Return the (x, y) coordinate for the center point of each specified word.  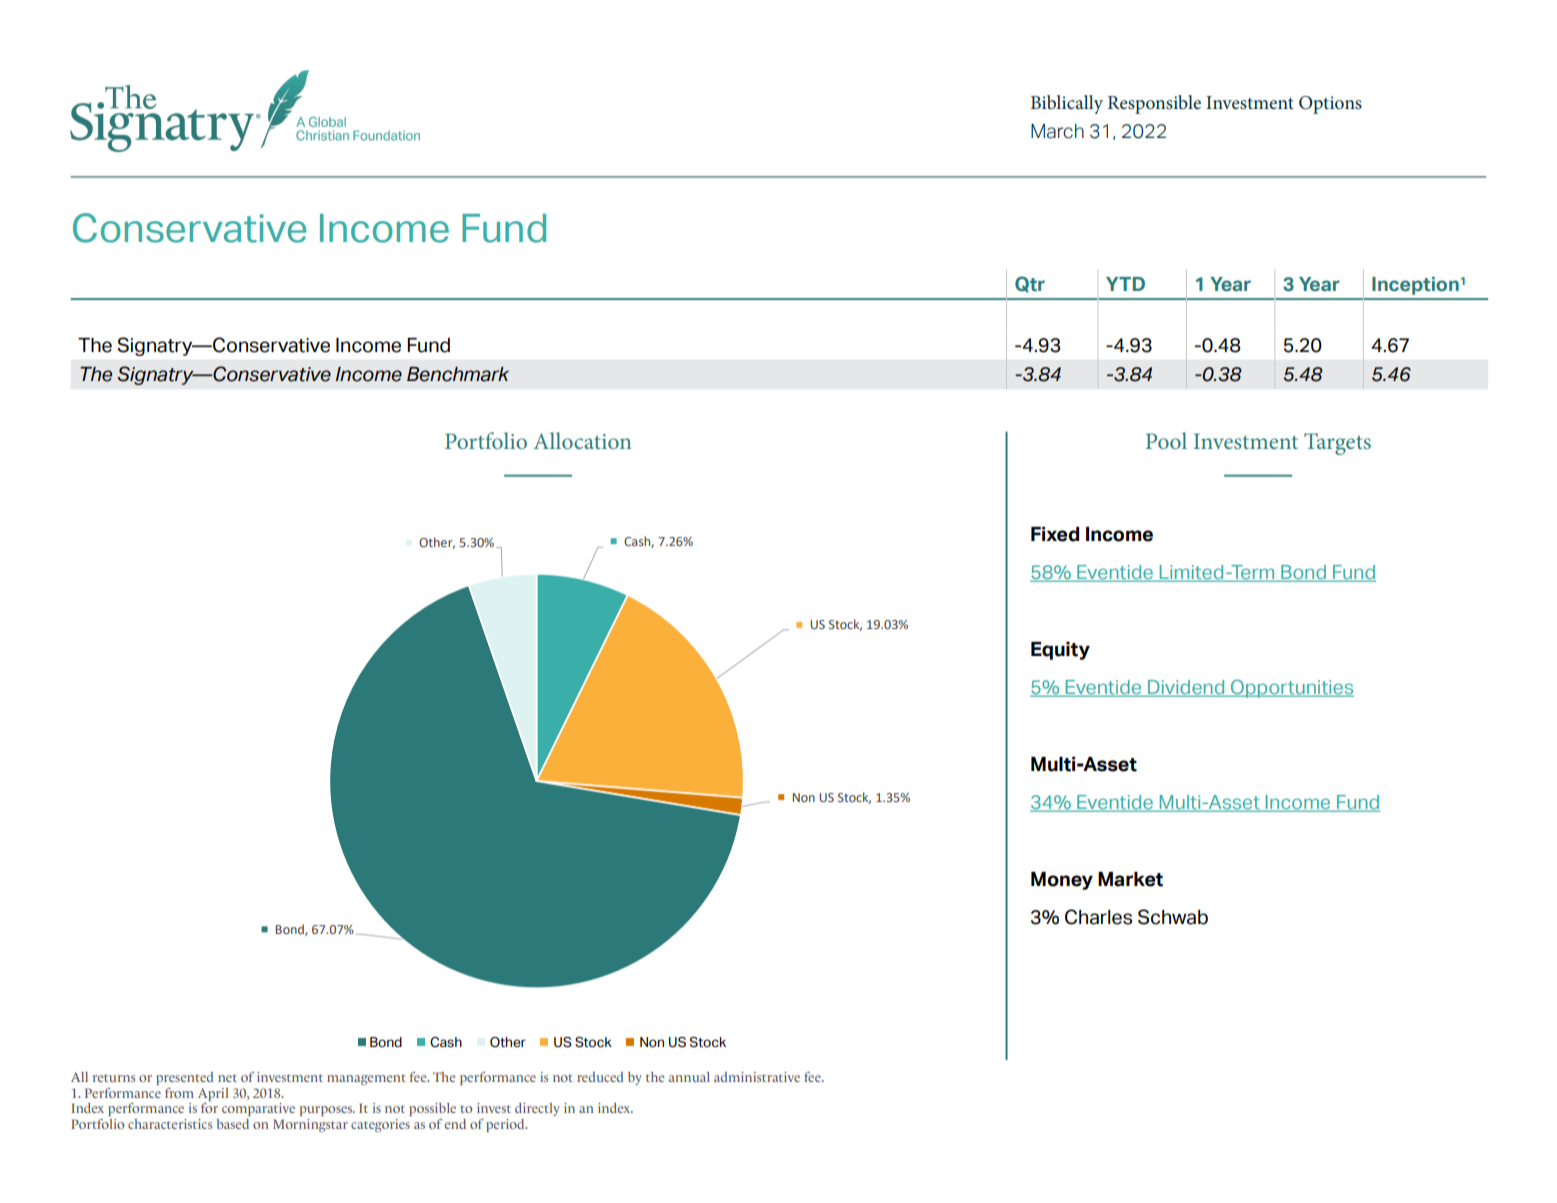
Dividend (1186, 688)
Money (1062, 881)
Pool (1166, 440)
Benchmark (458, 374)
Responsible (1154, 104)
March (1057, 131)
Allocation (582, 440)
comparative (258, 1109)
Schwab (1173, 917)
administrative (757, 1077)
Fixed (1055, 534)
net (227, 1078)
